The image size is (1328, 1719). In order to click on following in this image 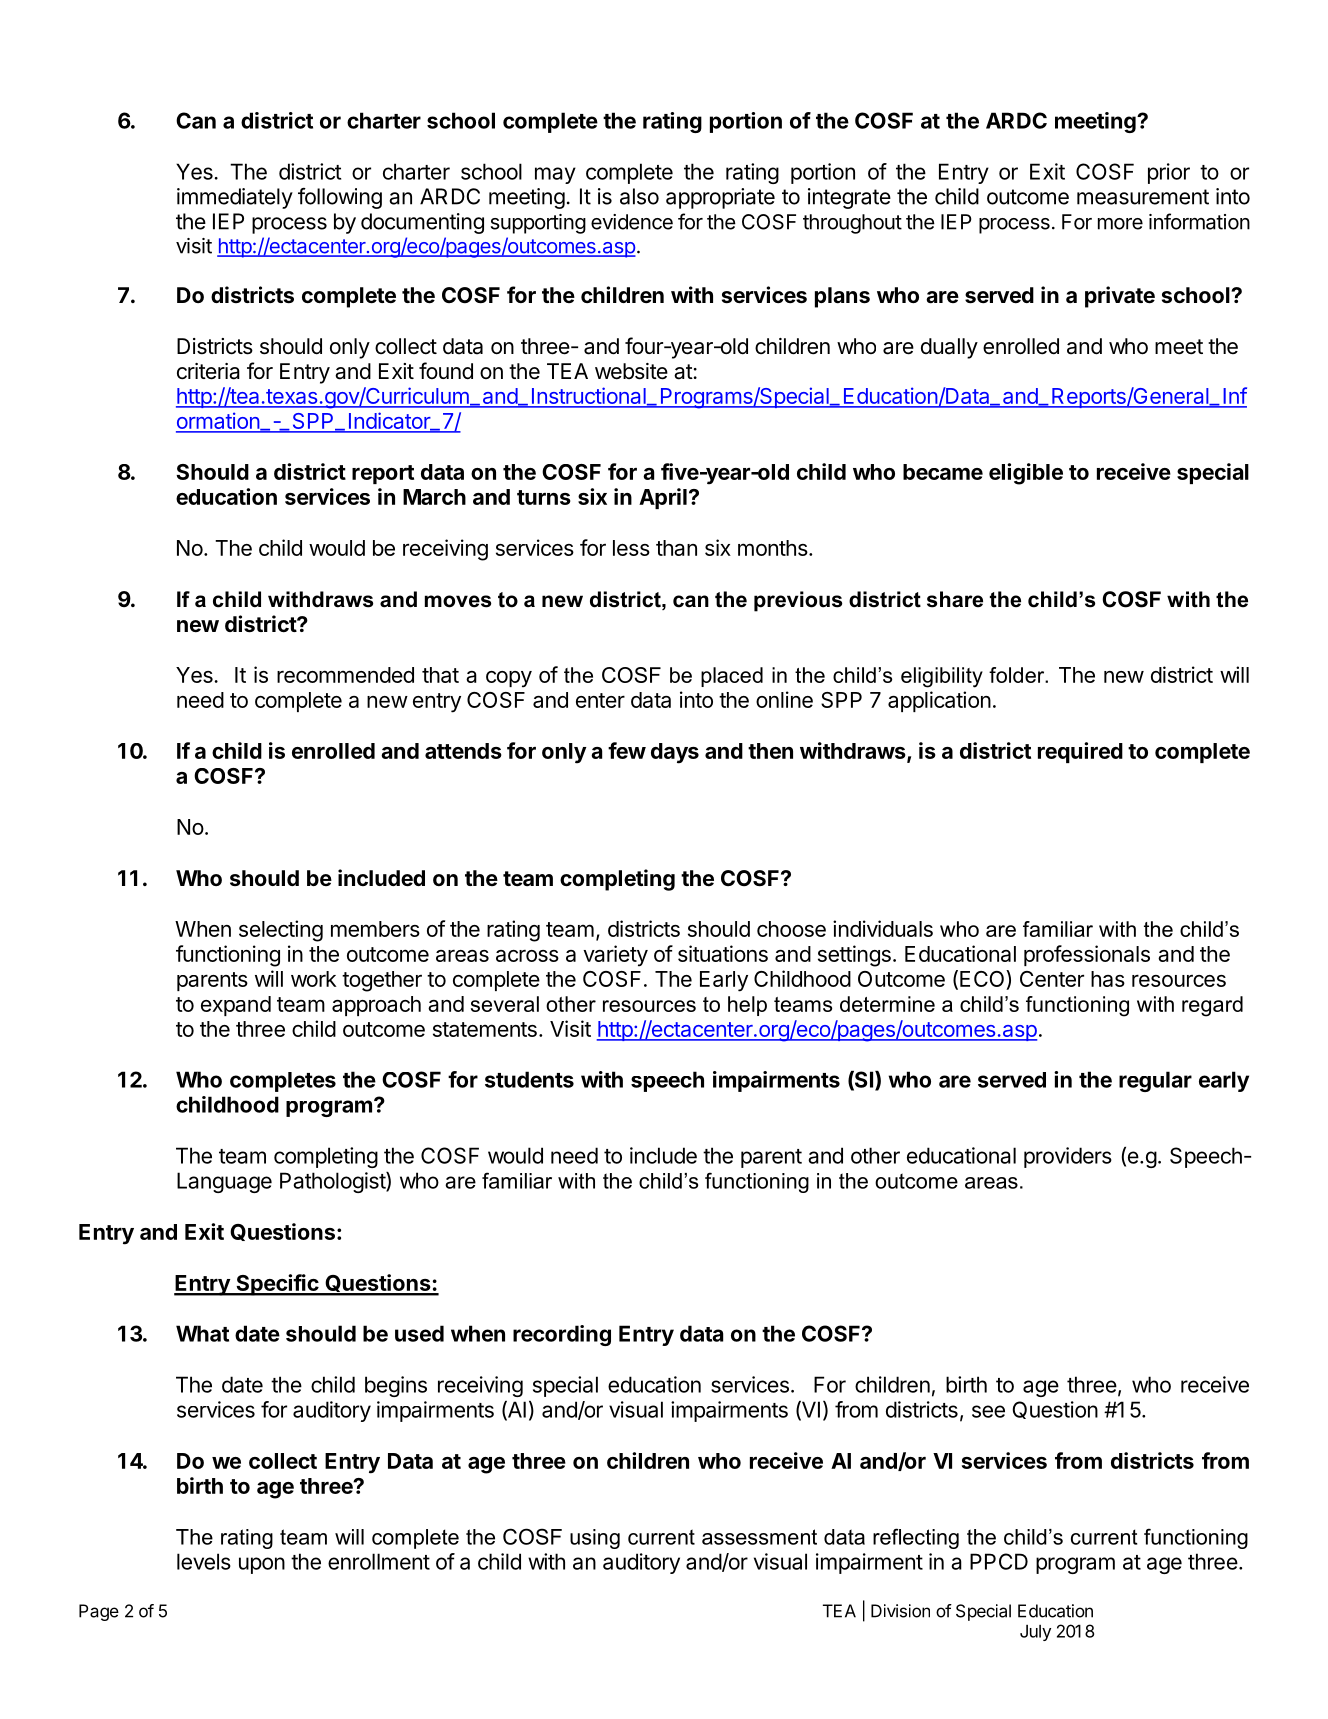, I will do `click(340, 198)`.
